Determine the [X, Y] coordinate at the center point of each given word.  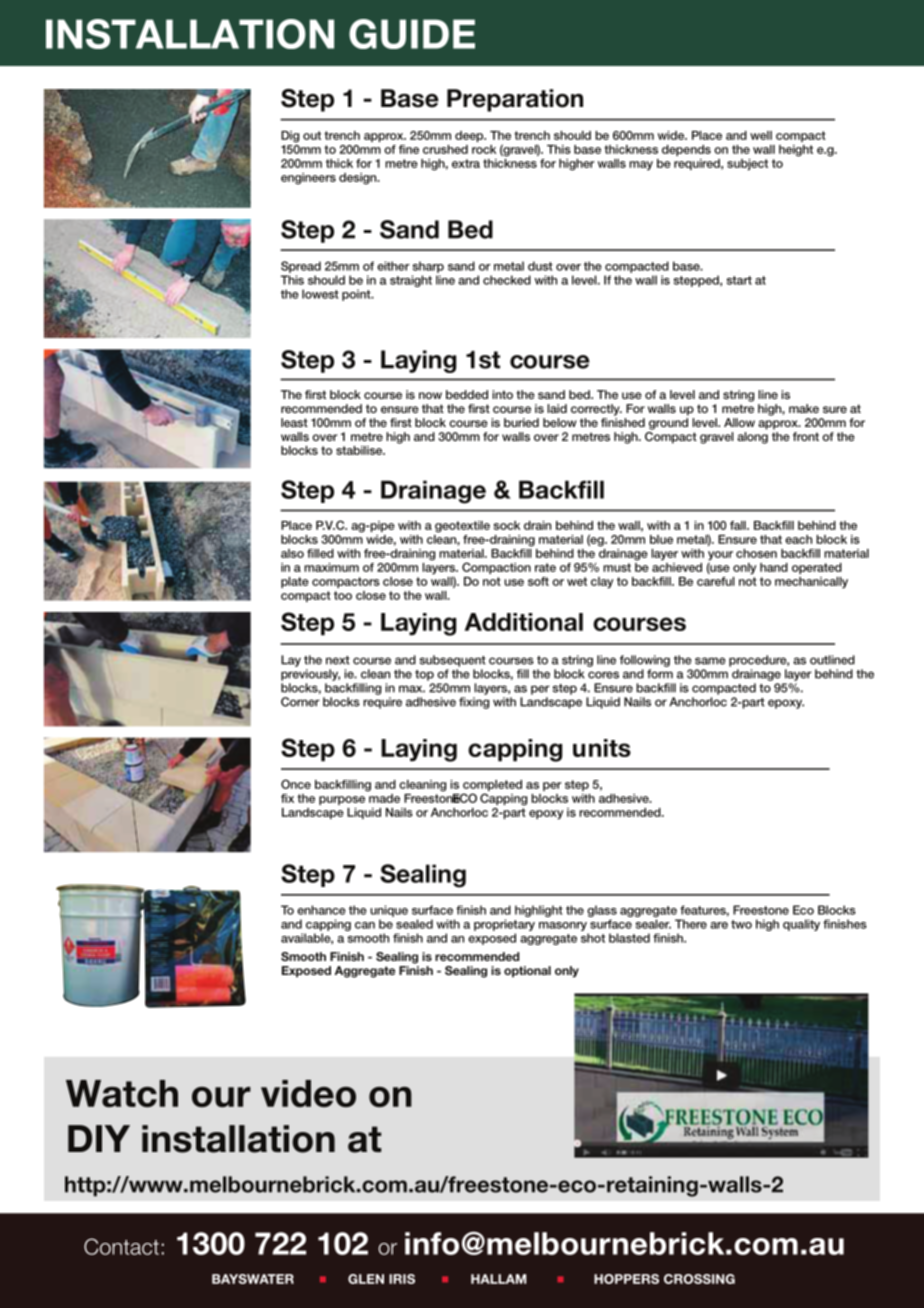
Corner [300, 702]
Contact [121, 1246]
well [761, 135]
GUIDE [412, 34]
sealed [414, 924]
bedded [467, 394]
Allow [739, 422]
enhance [321, 910]
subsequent [452, 661]
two [741, 924]
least [294, 422]
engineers [308, 179]
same [710, 661]
